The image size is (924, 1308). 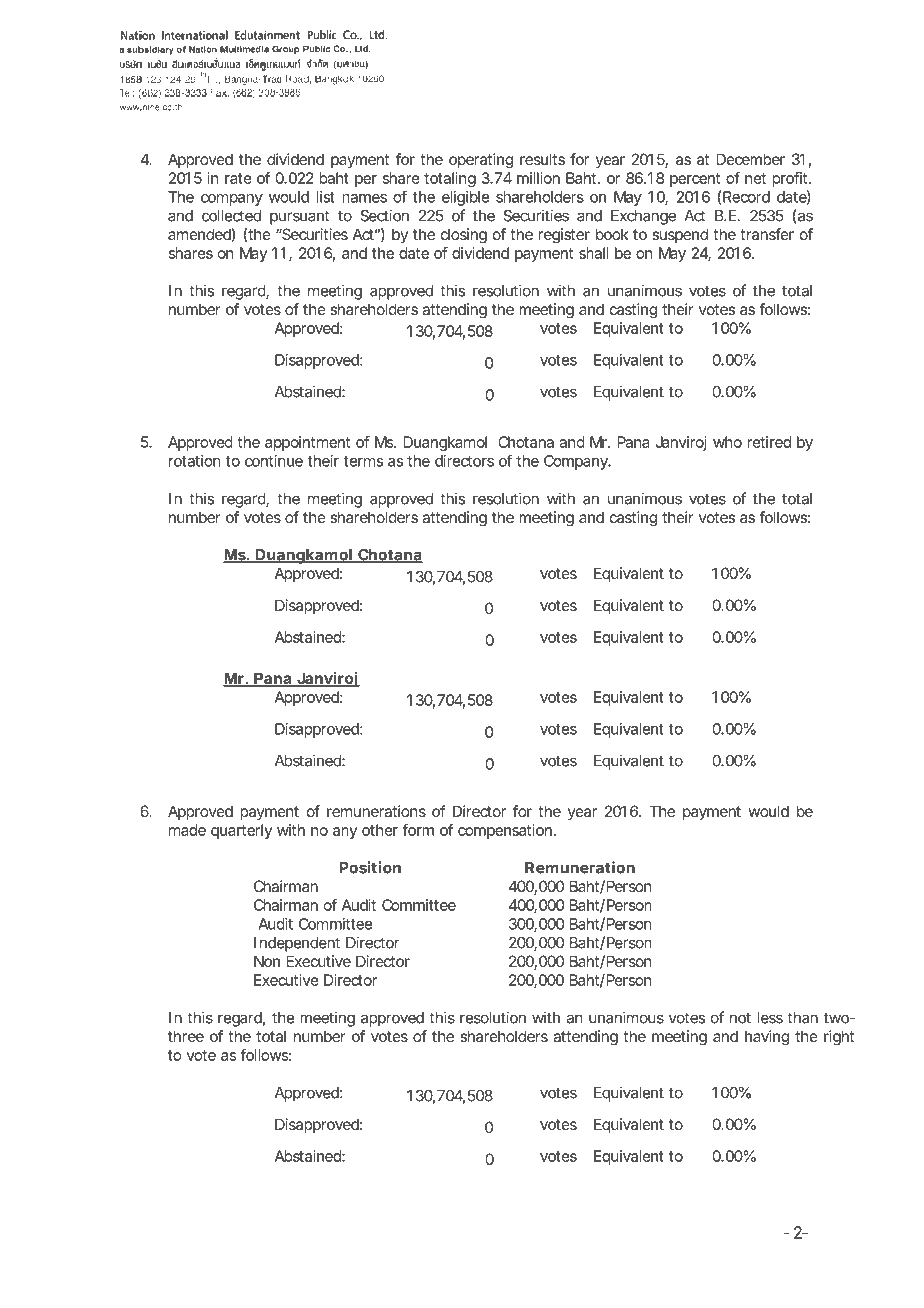 I want to click on continue, so click(x=274, y=461).
